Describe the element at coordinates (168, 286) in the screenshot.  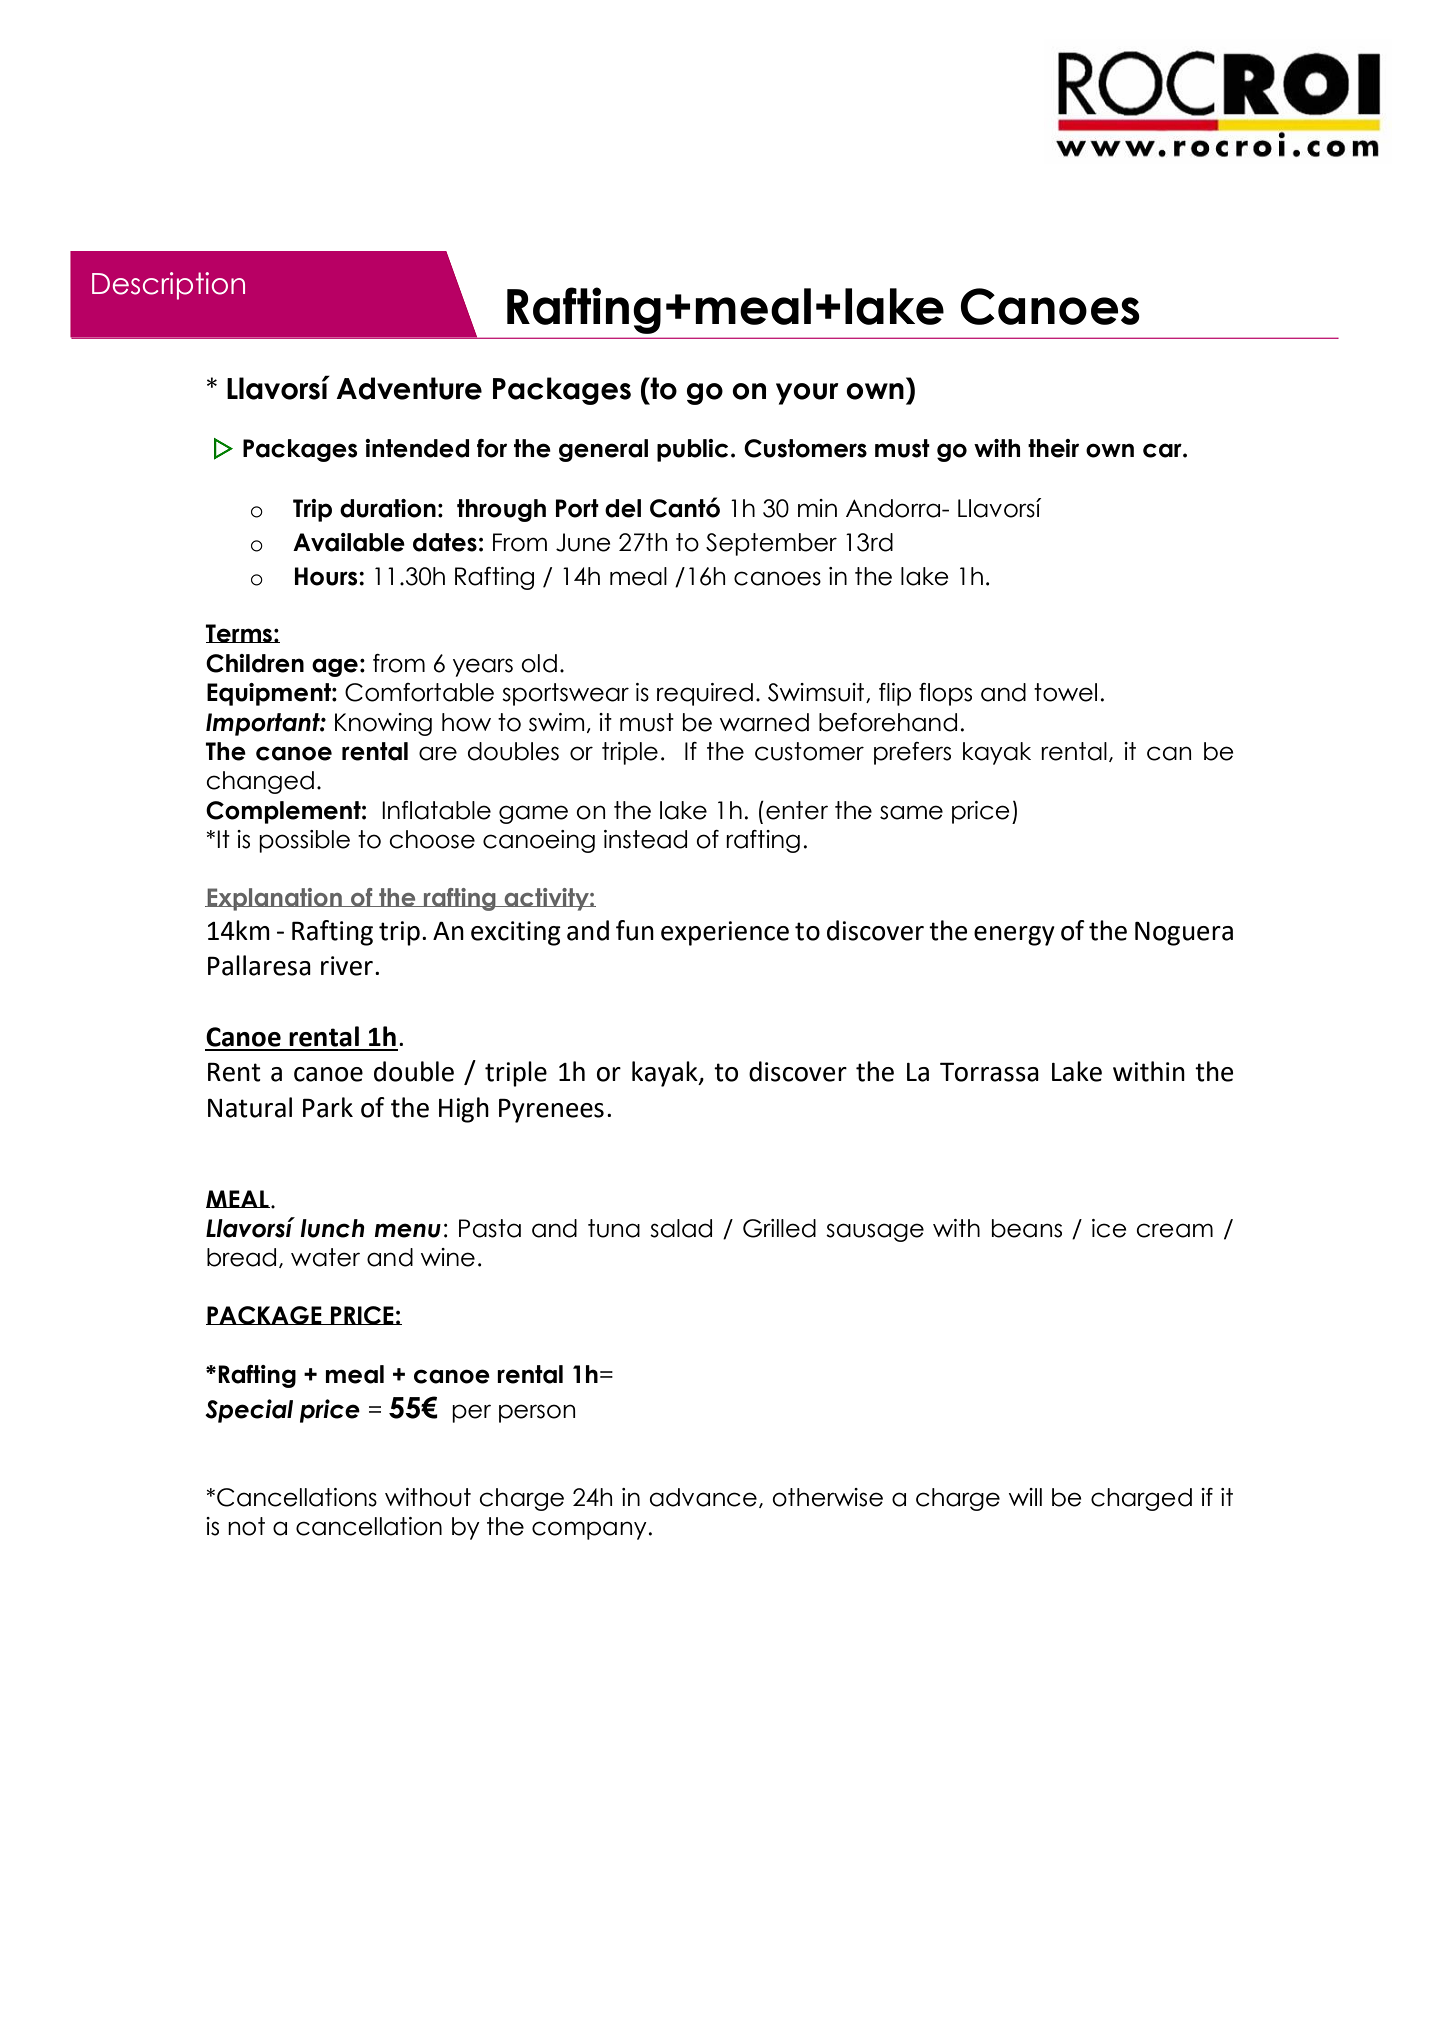
I see `Description` at that location.
